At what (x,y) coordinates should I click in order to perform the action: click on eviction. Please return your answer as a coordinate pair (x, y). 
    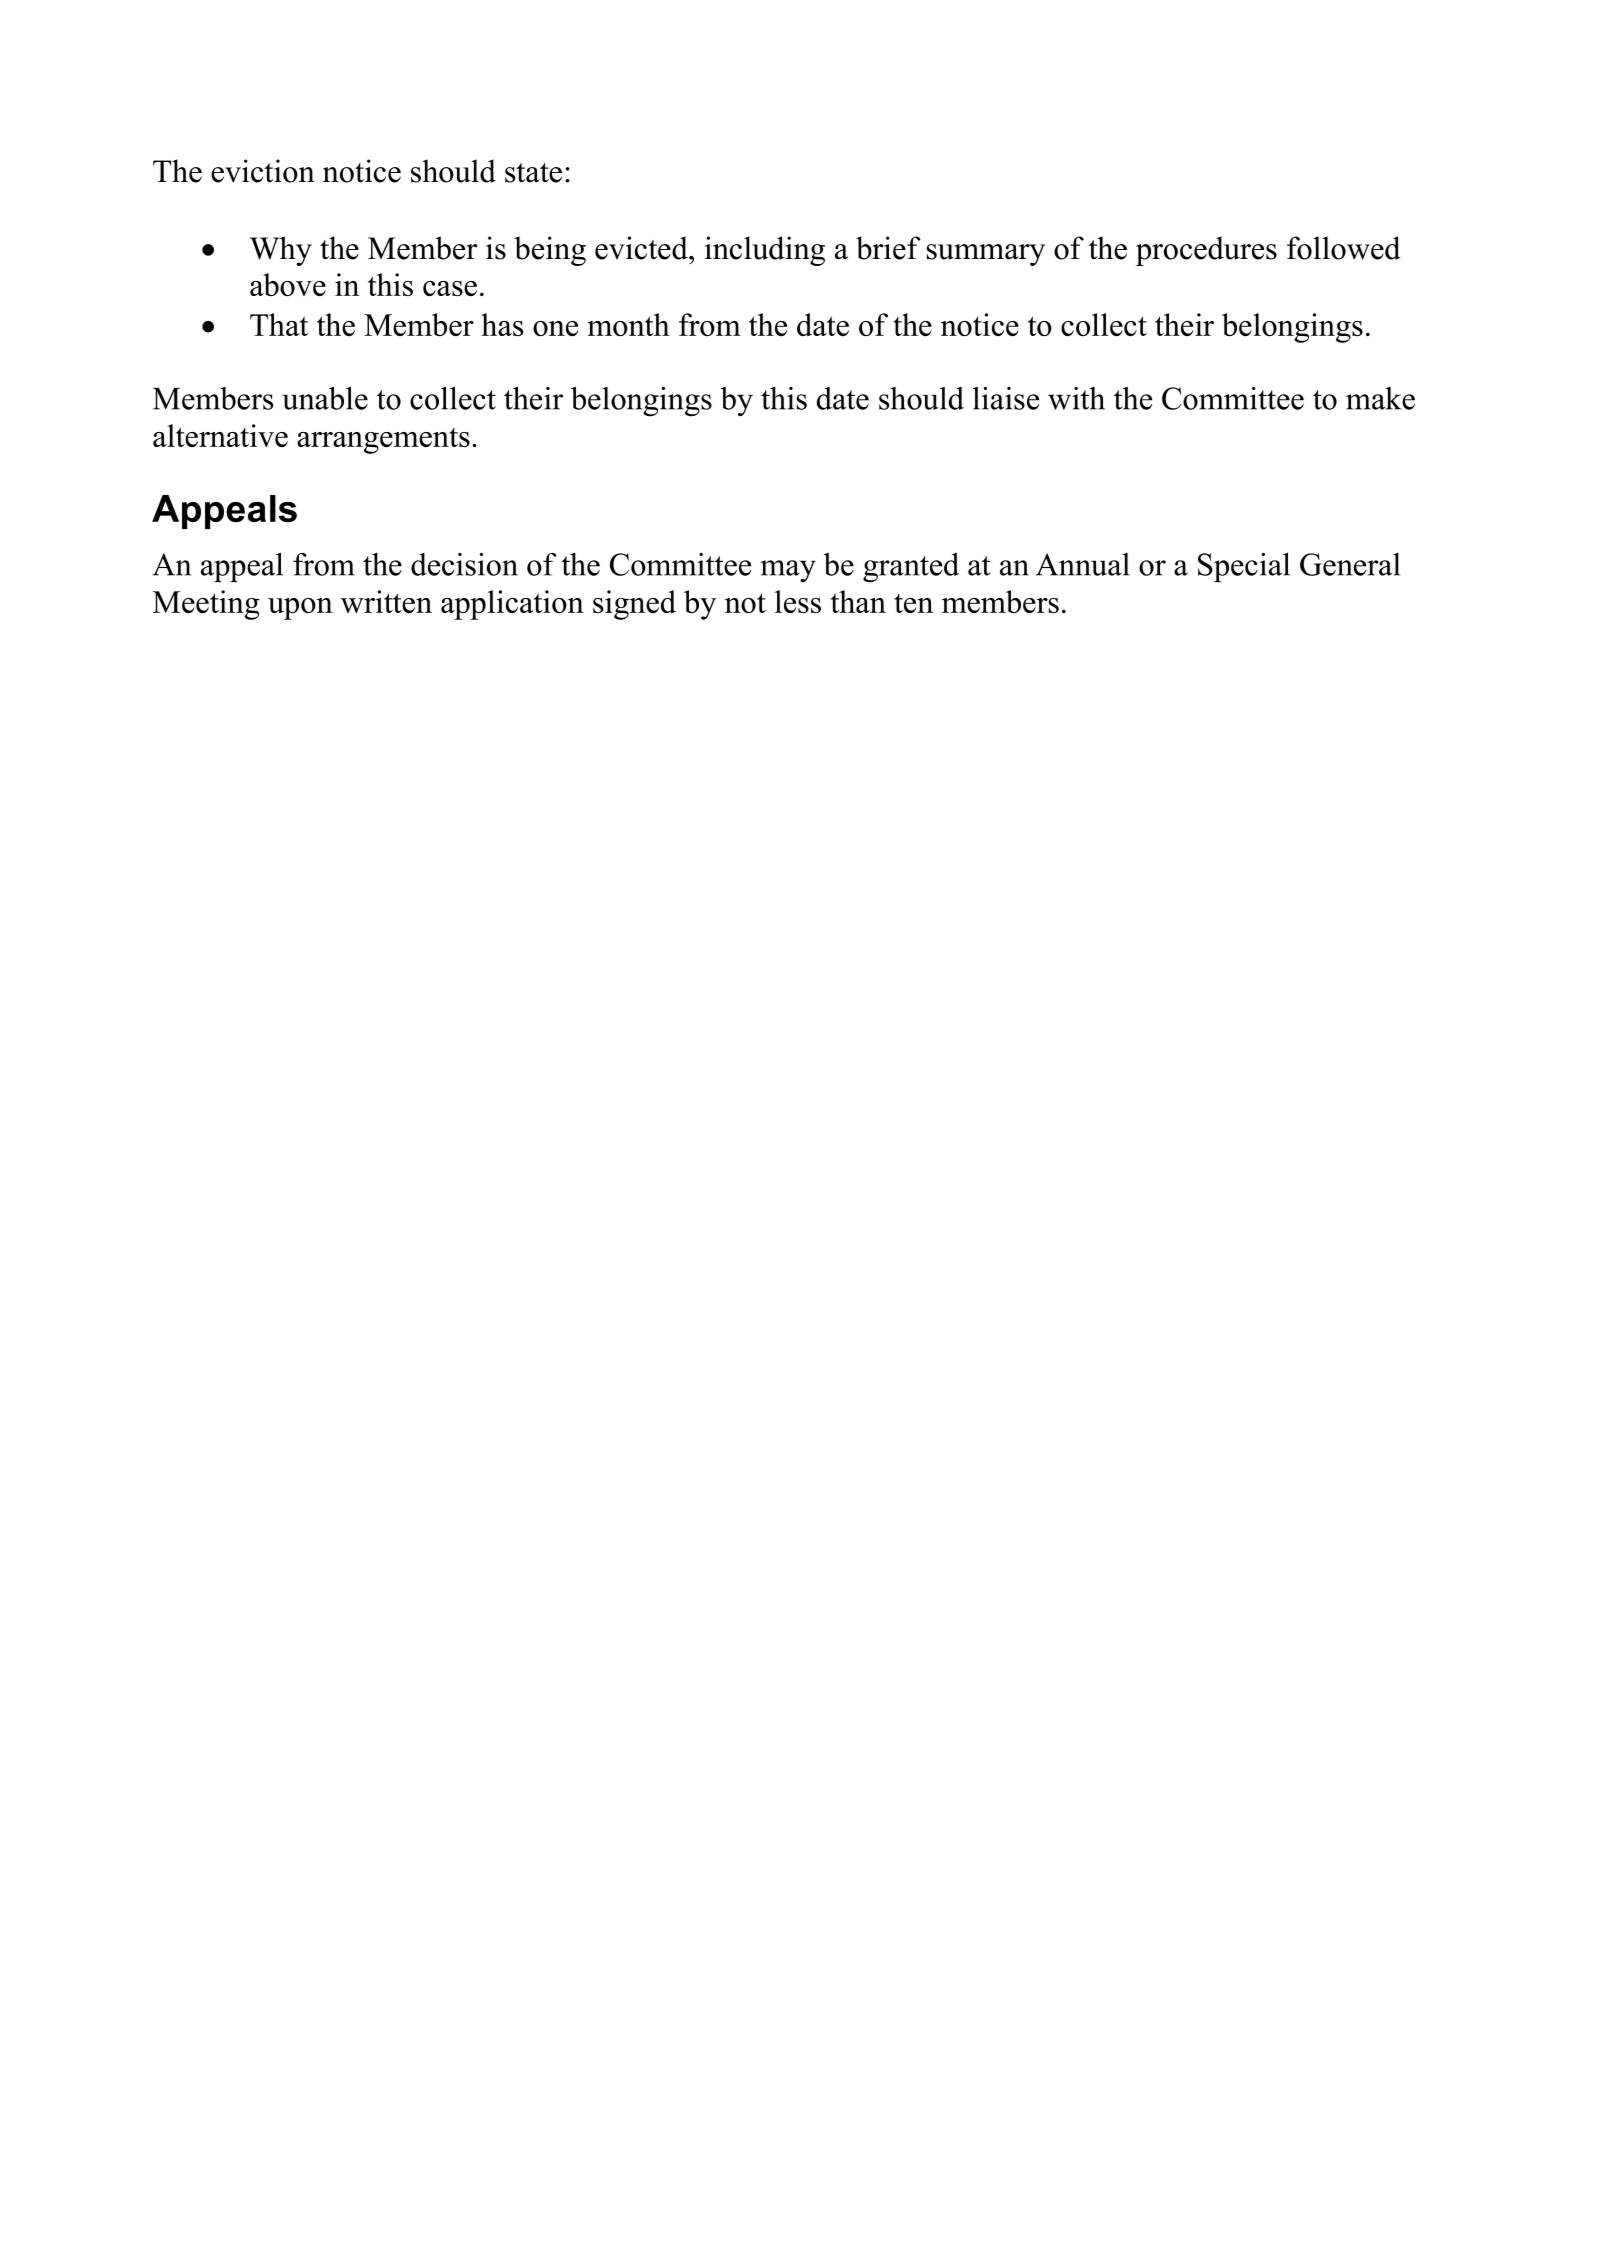
    Looking at the image, I should click on (263, 171).
